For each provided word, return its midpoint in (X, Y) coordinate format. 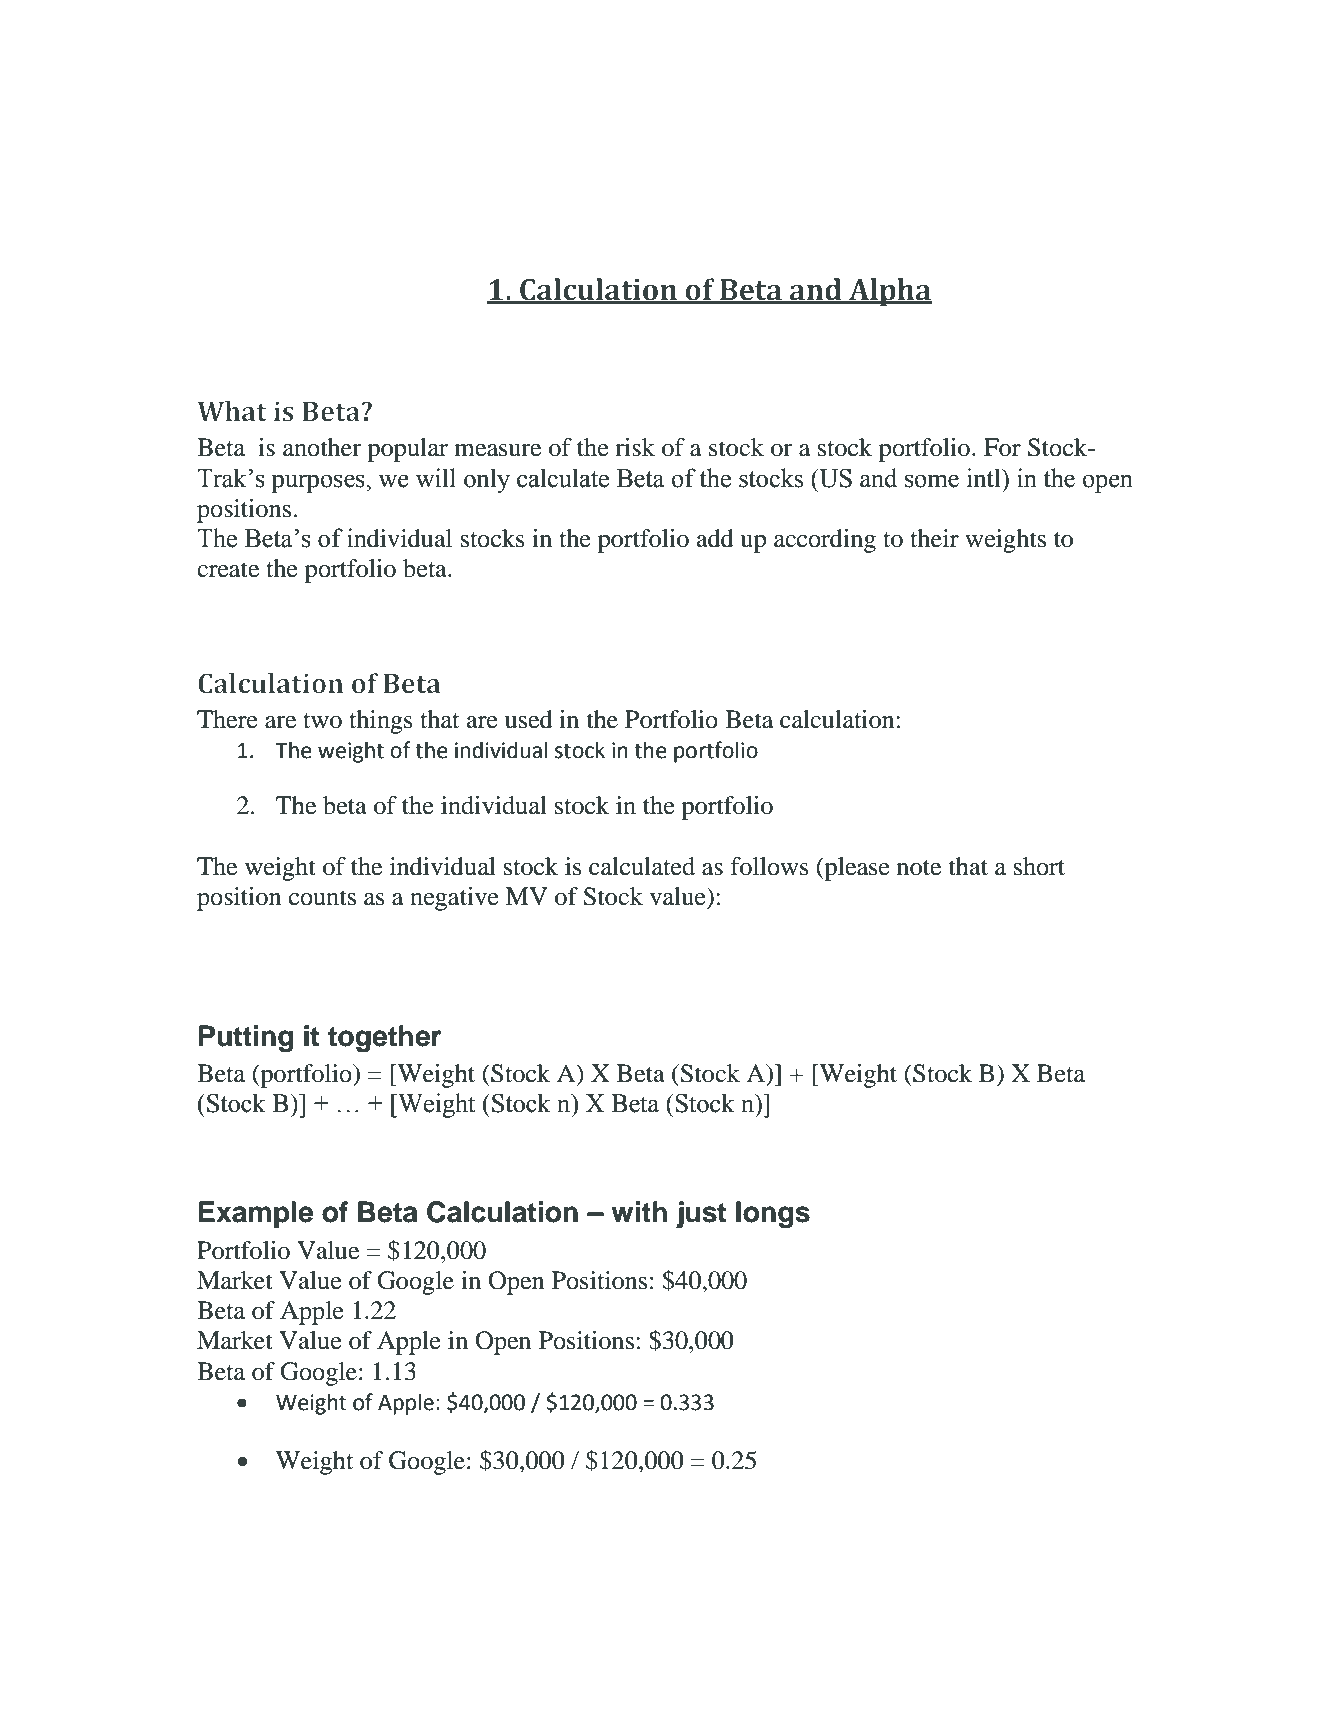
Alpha (889, 292)
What (232, 411)
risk (635, 447)
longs (773, 1214)
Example (256, 1214)
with (639, 1211)
